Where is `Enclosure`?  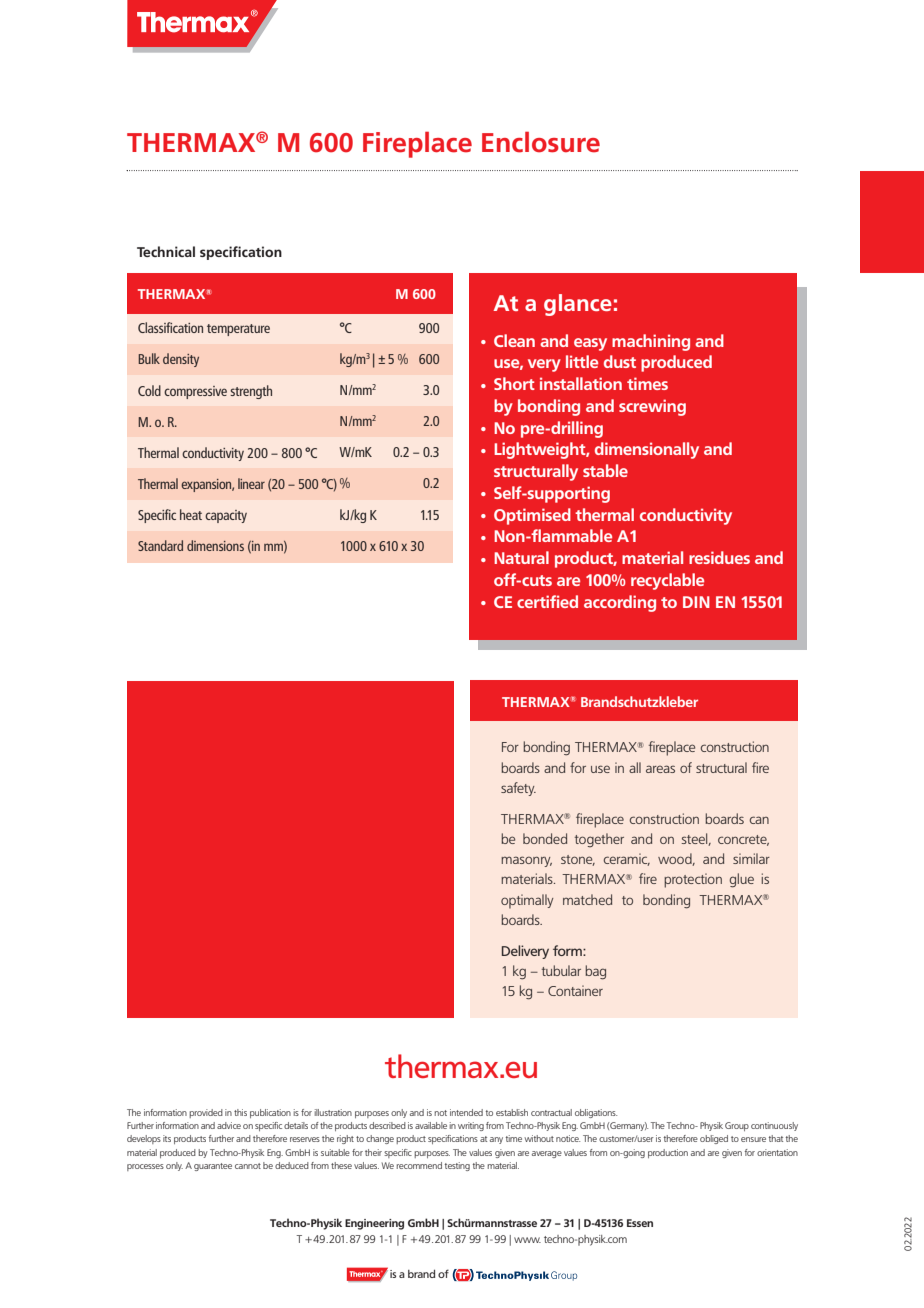
Enclosure is located at coordinates (541, 142).
